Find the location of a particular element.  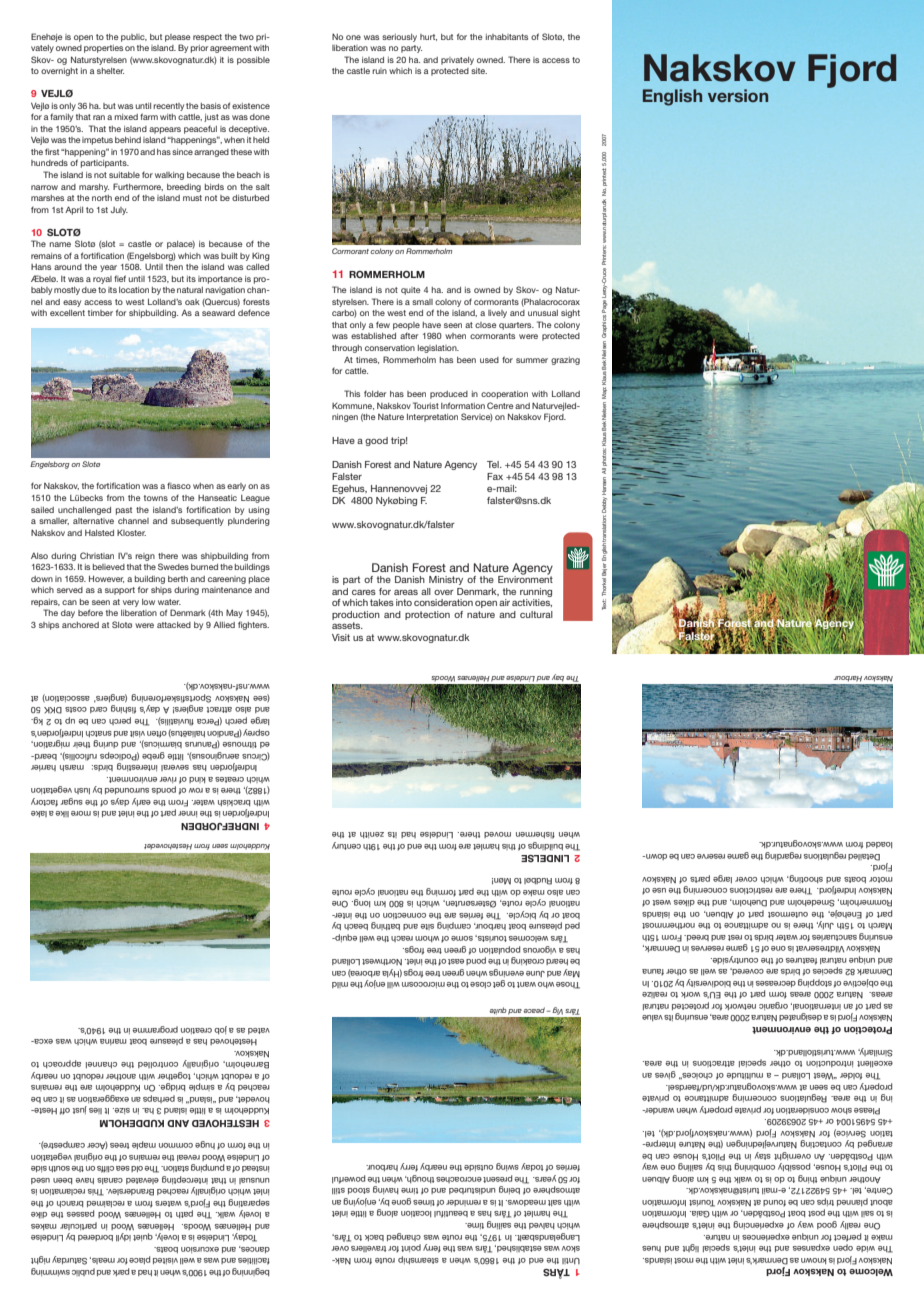

timber is located at coordinates (100, 313).
